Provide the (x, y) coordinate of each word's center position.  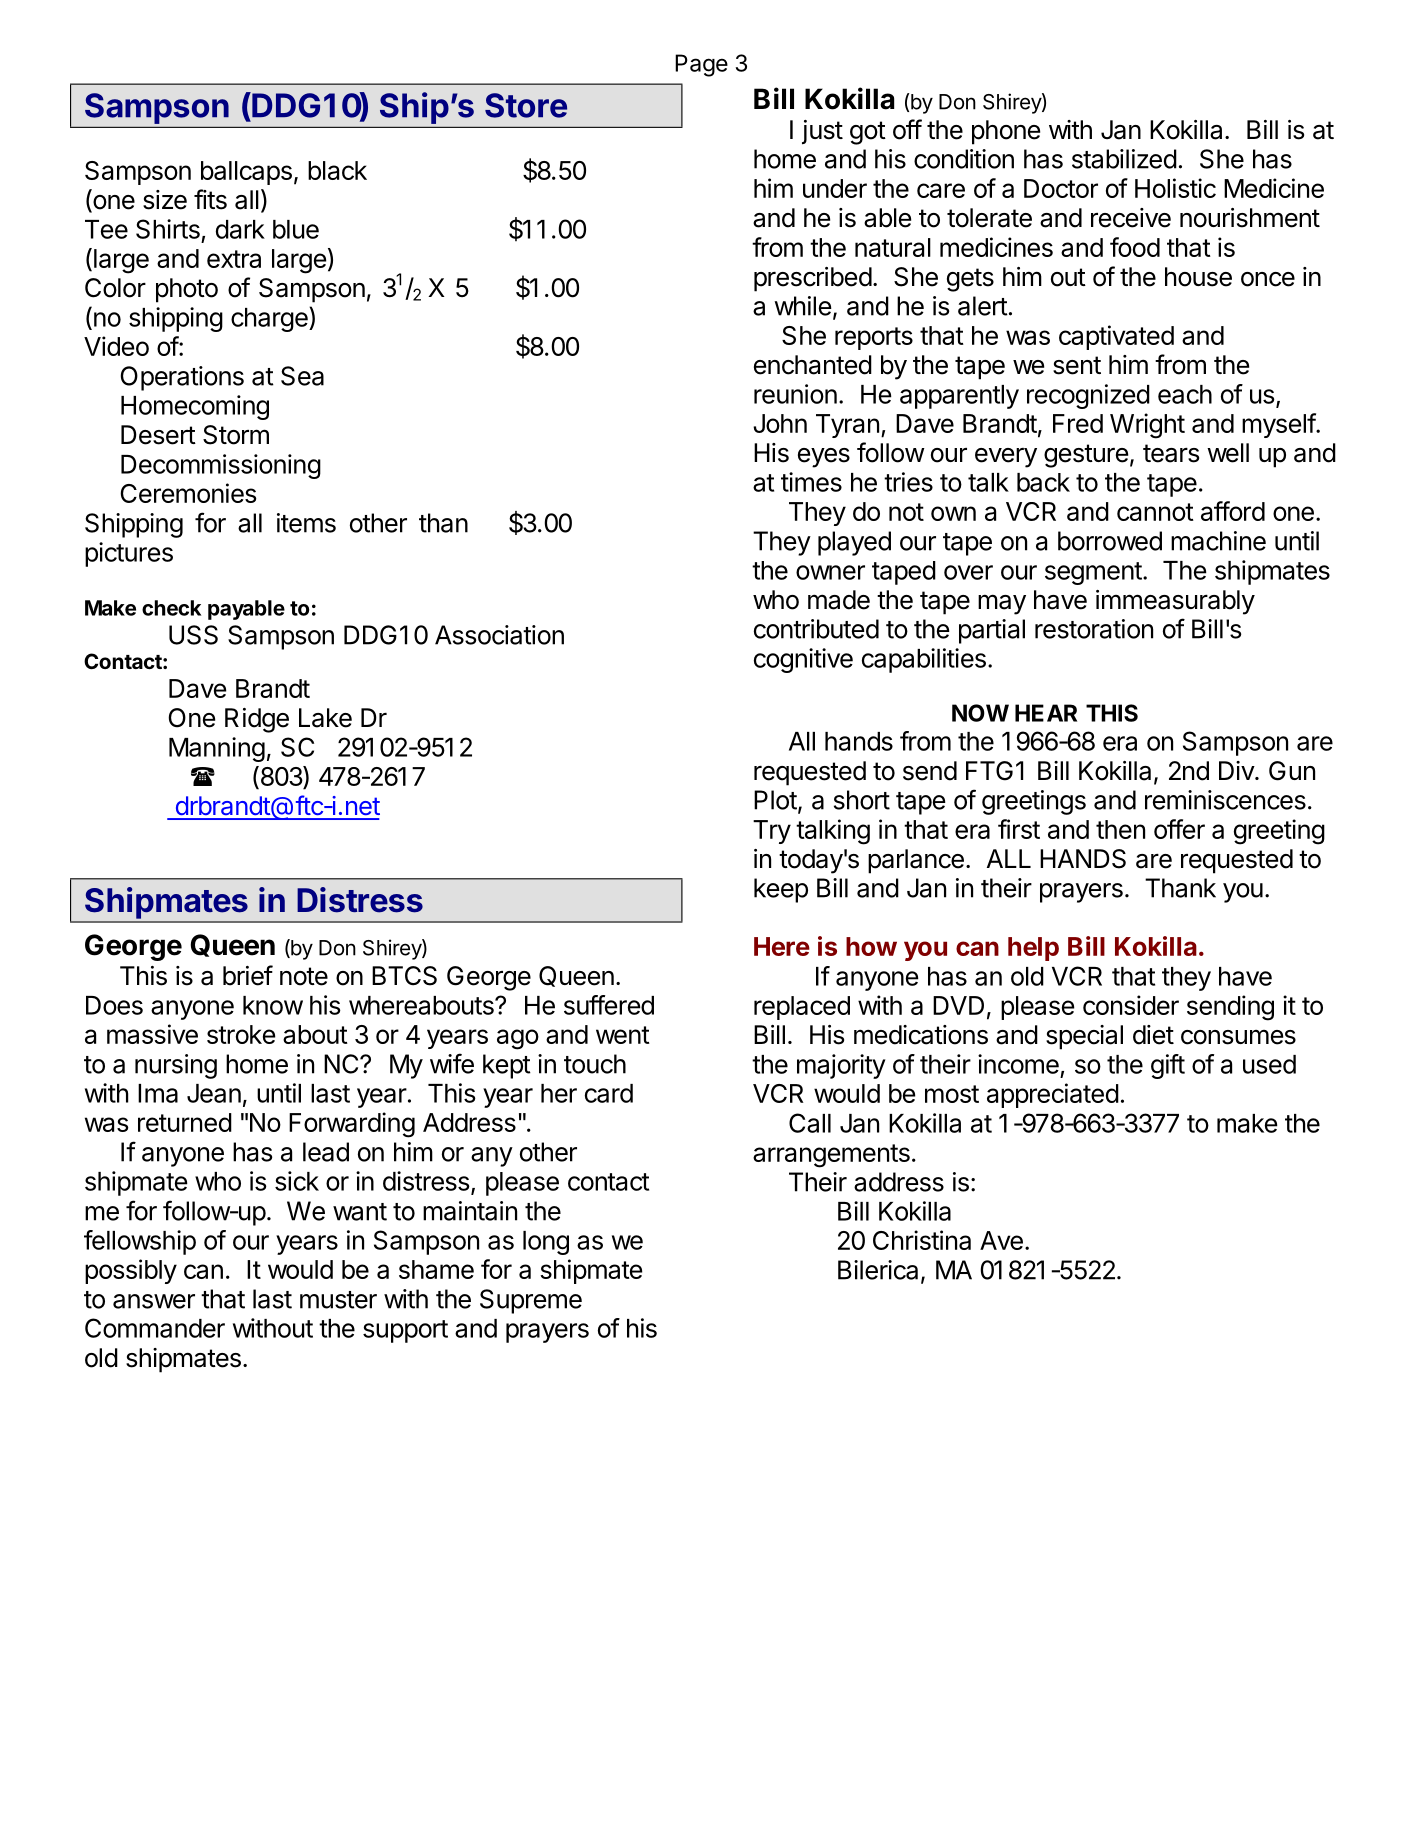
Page (701, 65)
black (337, 170)
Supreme (531, 1301)
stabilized (1124, 159)
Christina (922, 1240)
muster (338, 1300)
